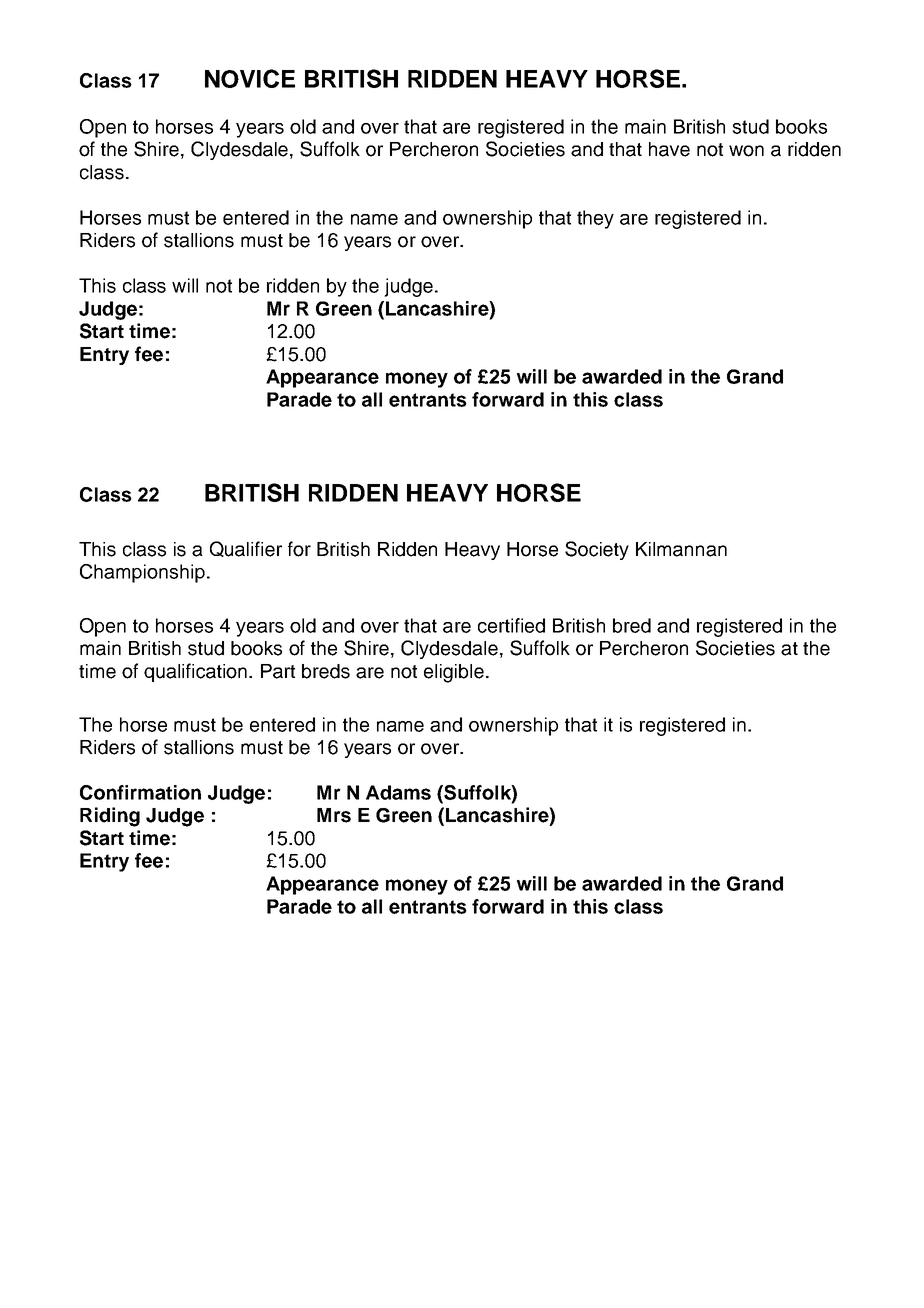  I want to click on eligible, so click(454, 673).
